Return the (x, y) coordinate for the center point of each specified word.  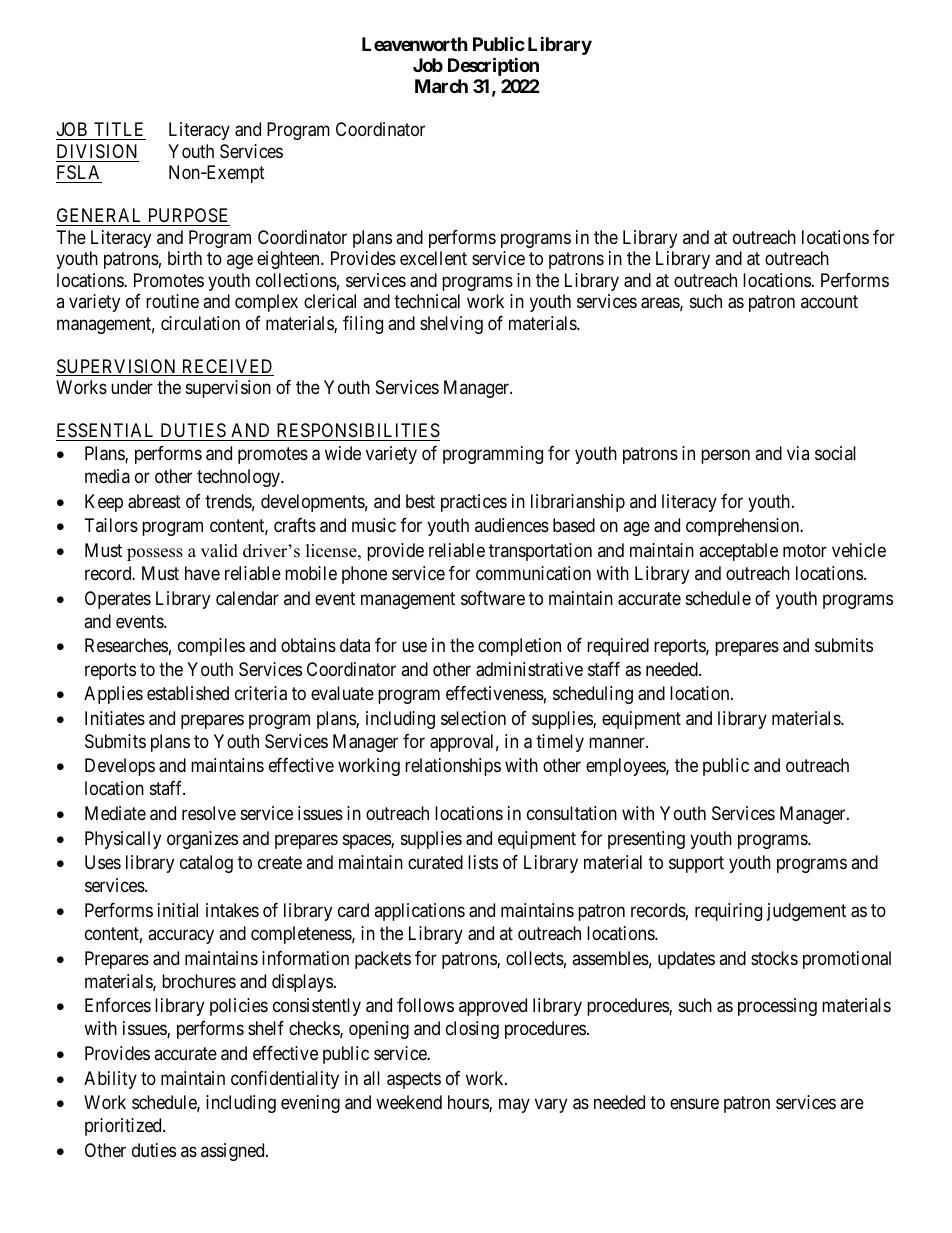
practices (474, 503)
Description (493, 66)
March (441, 86)
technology (240, 478)
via (798, 453)
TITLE (118, 129)
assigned (234, 1152)
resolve (209, 813)
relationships (453, 767)
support (696, 864)
